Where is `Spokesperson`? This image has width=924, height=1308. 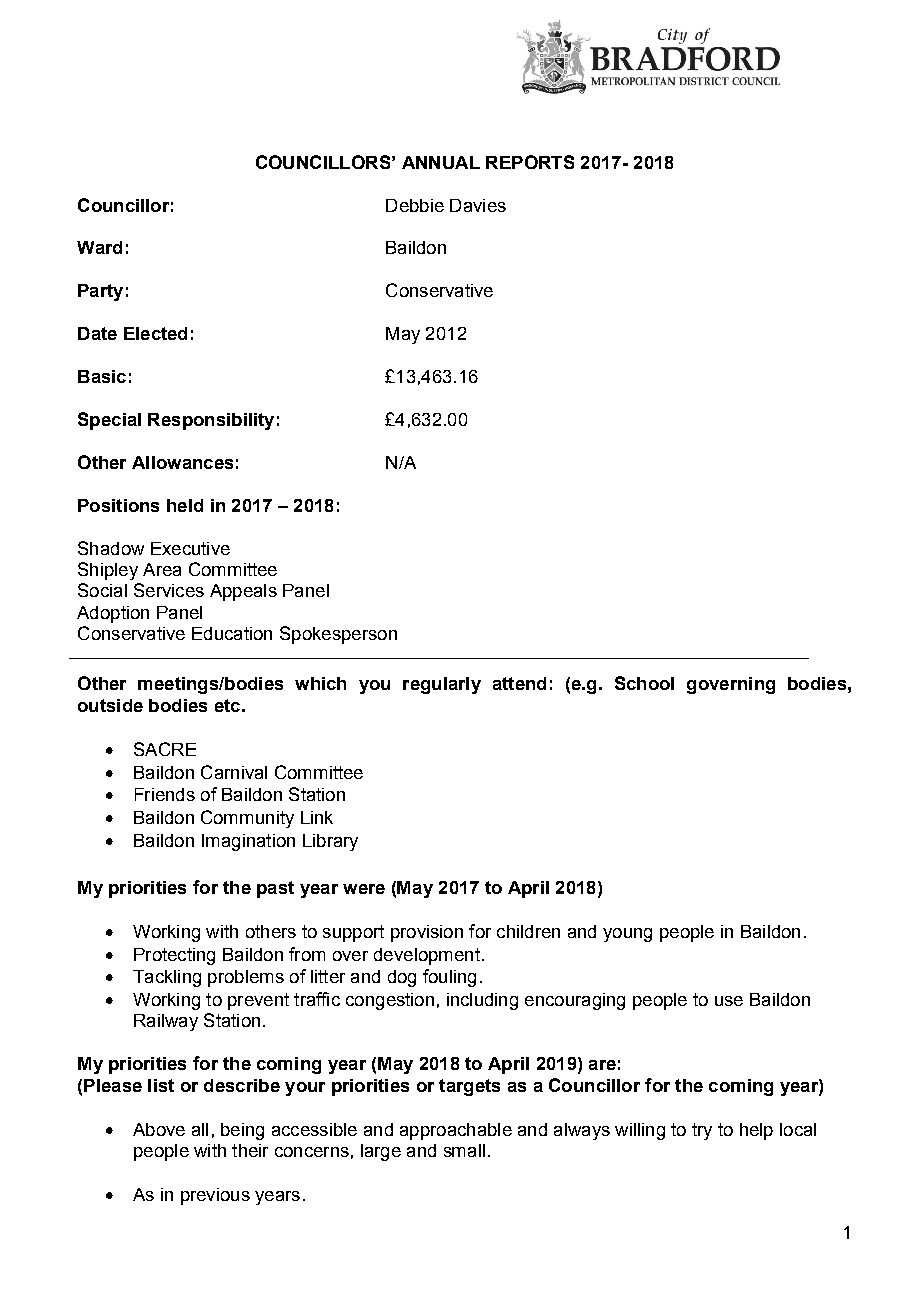
Spokesperson is located at coordinates (338, 635).
